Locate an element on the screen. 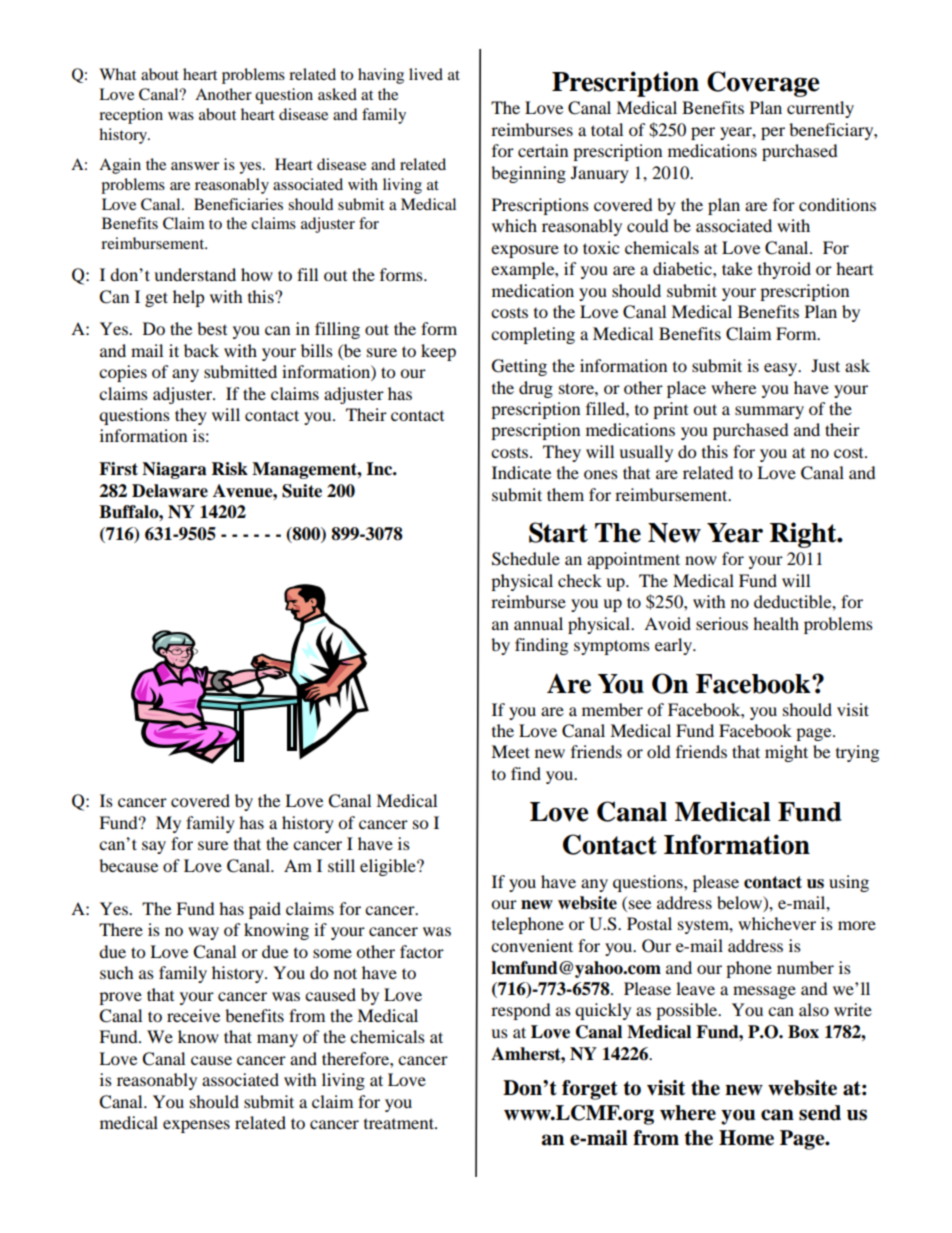  Risk is located at coordinates (230, 469).
